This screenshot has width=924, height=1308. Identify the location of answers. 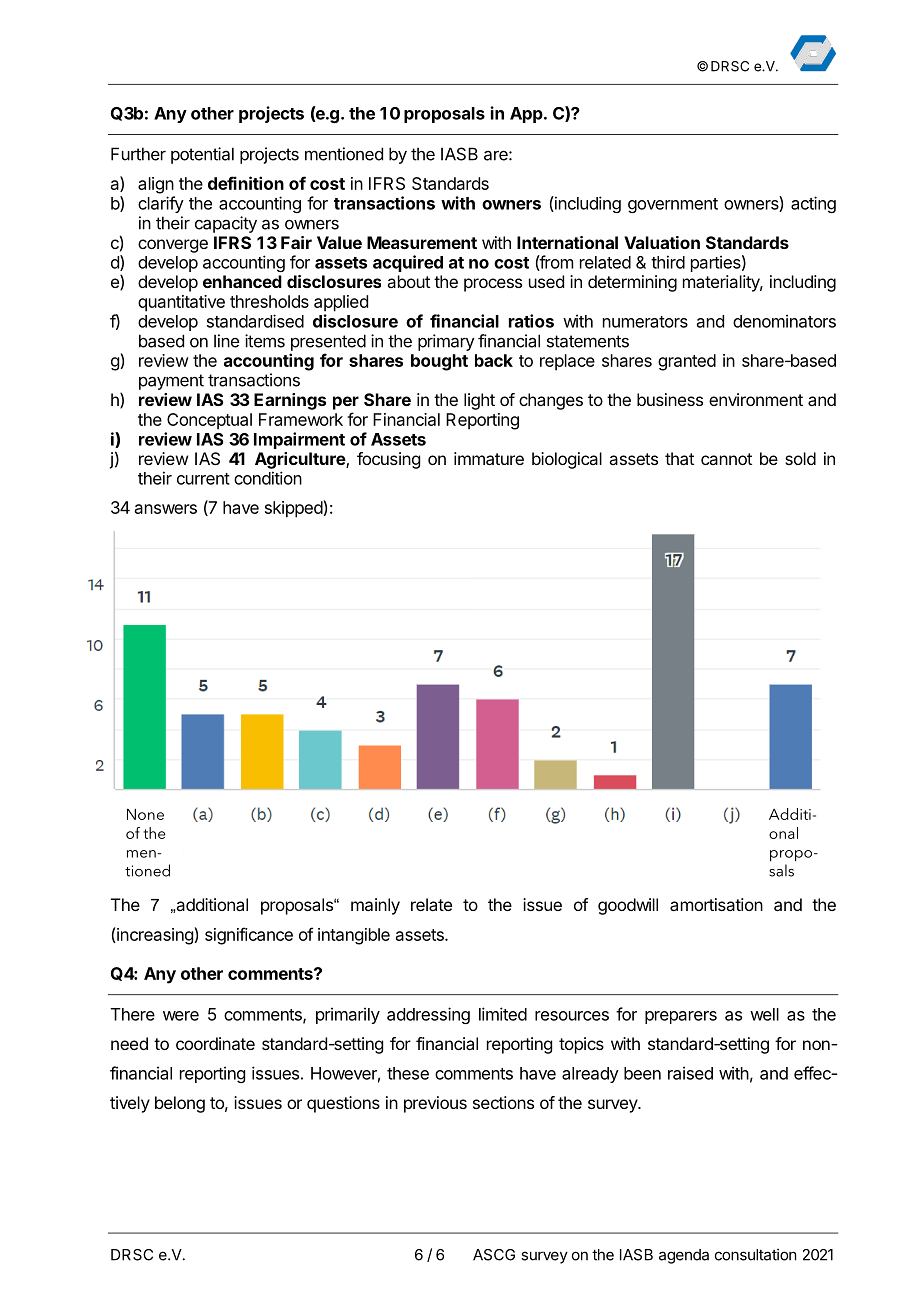
(166, 509).
